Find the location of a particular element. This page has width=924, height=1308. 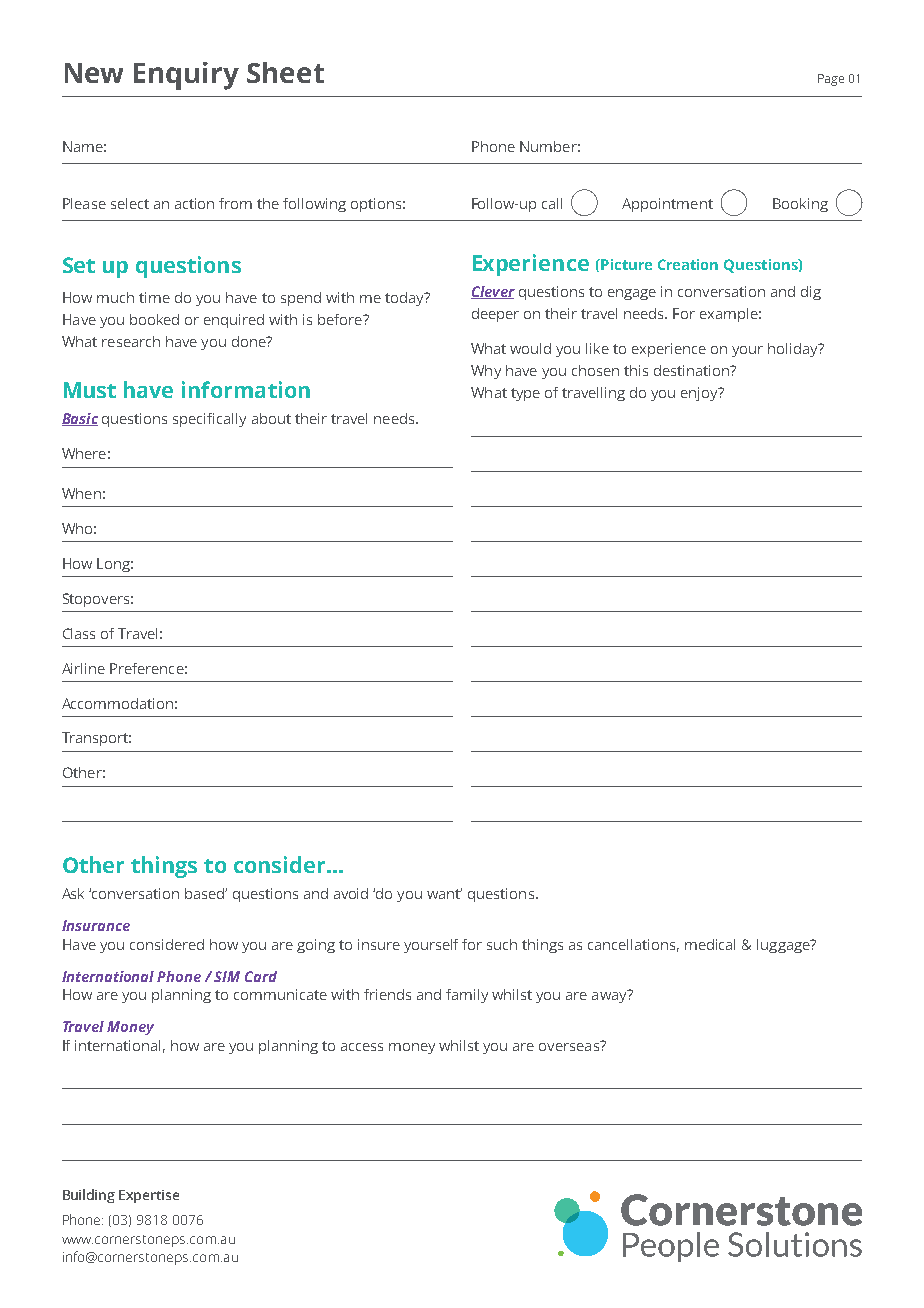

Page is located at coordinates (831, 80).
